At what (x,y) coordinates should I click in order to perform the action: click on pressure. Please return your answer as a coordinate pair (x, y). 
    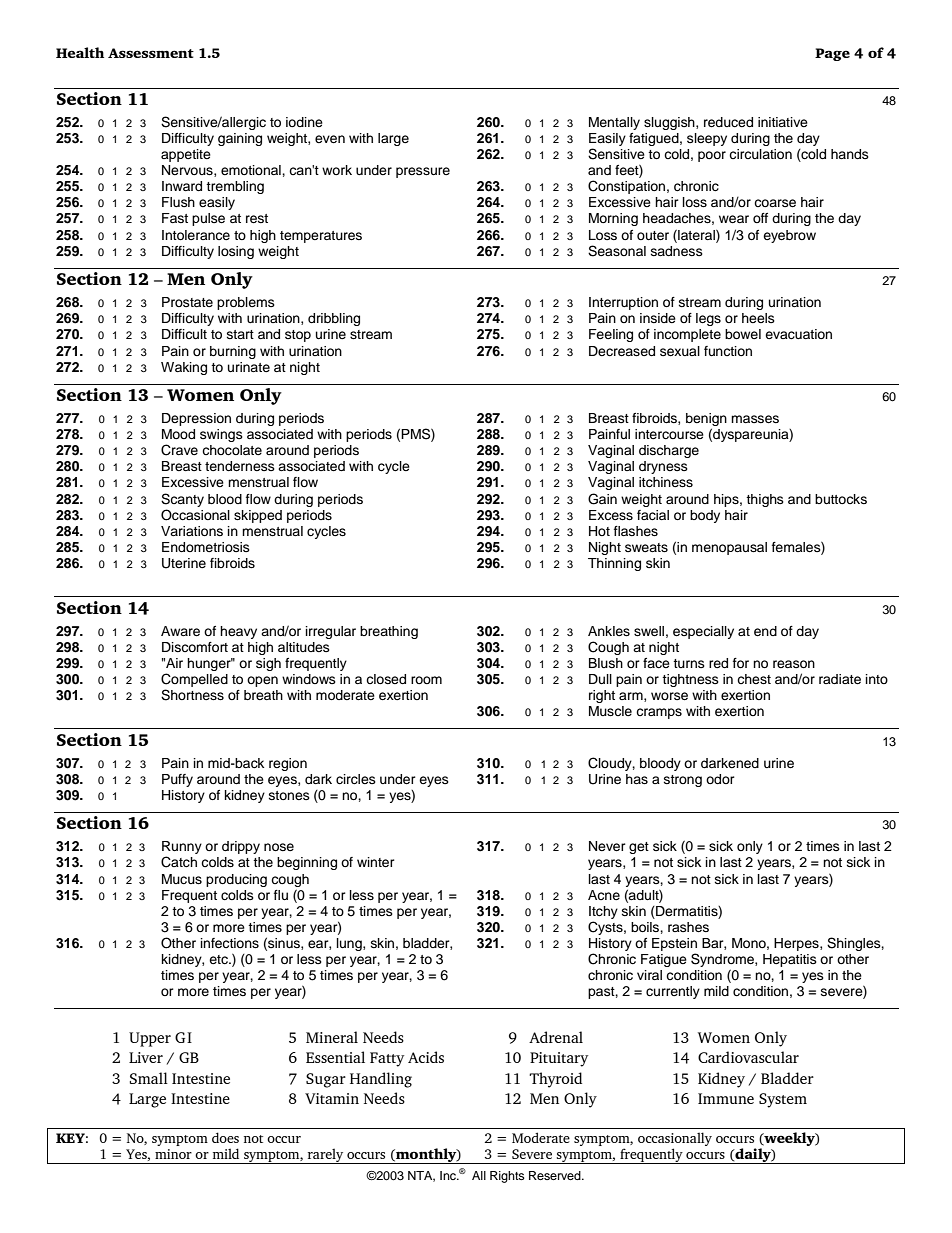
    Looking at the image, I should click on (423, 172).
